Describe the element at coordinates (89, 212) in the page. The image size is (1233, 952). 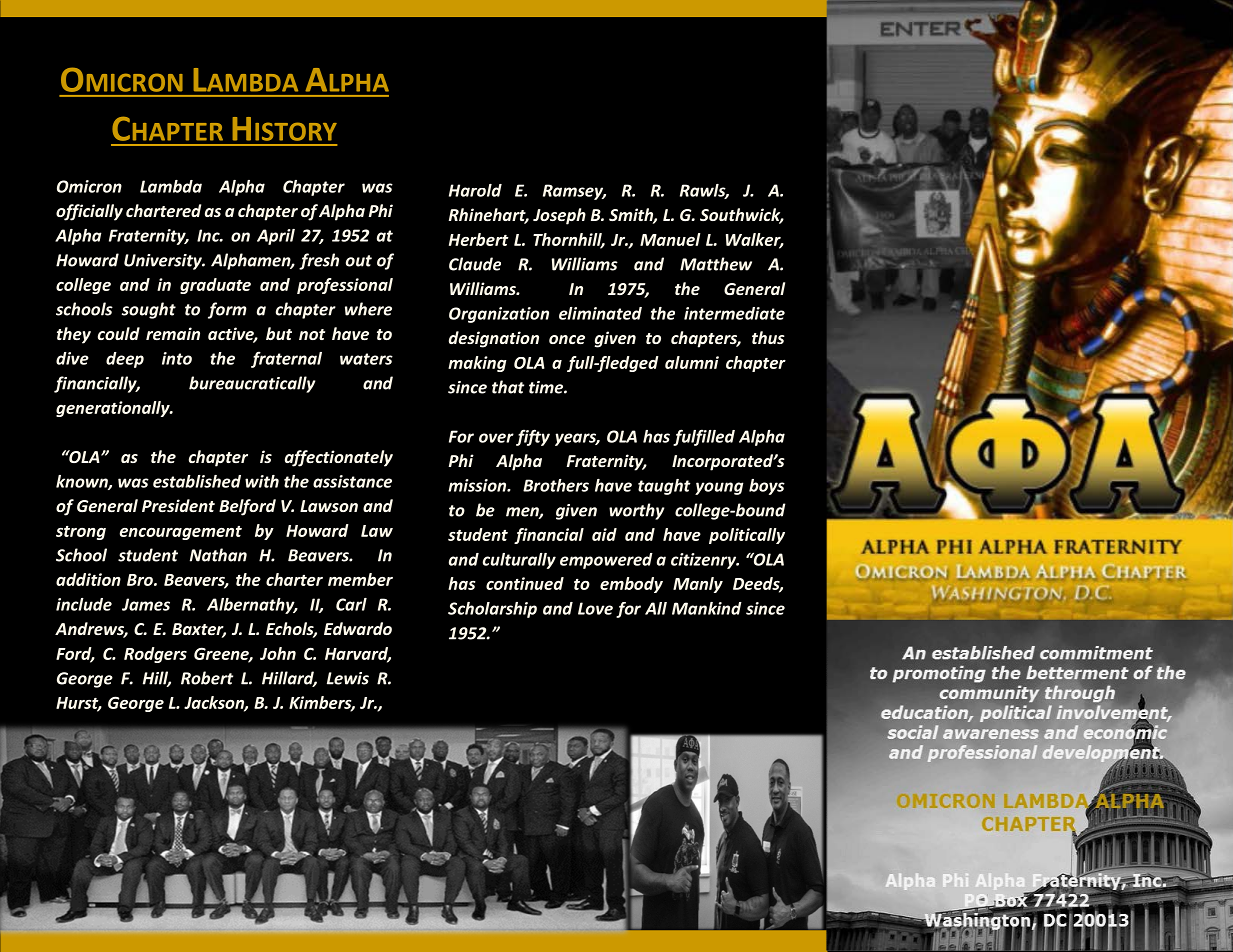
I see `officially` at that location.
